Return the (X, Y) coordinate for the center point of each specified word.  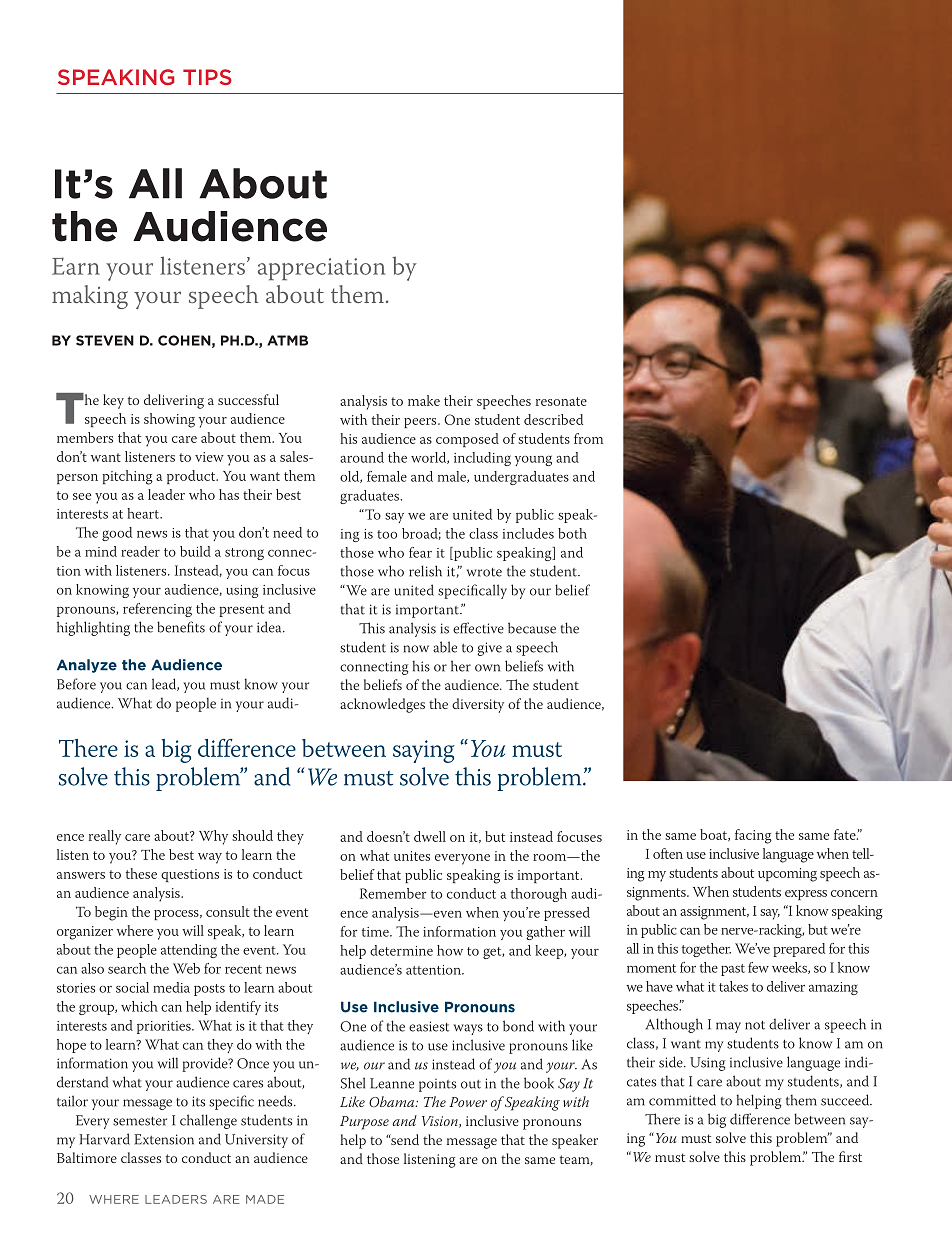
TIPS (207, 77)
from (588, 438)
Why (213, 837)
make (424, 400)
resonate (561, 401)
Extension (164, 1139)
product (192, 477)
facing (753, 836)
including (482, 459)
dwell (430, 836)
